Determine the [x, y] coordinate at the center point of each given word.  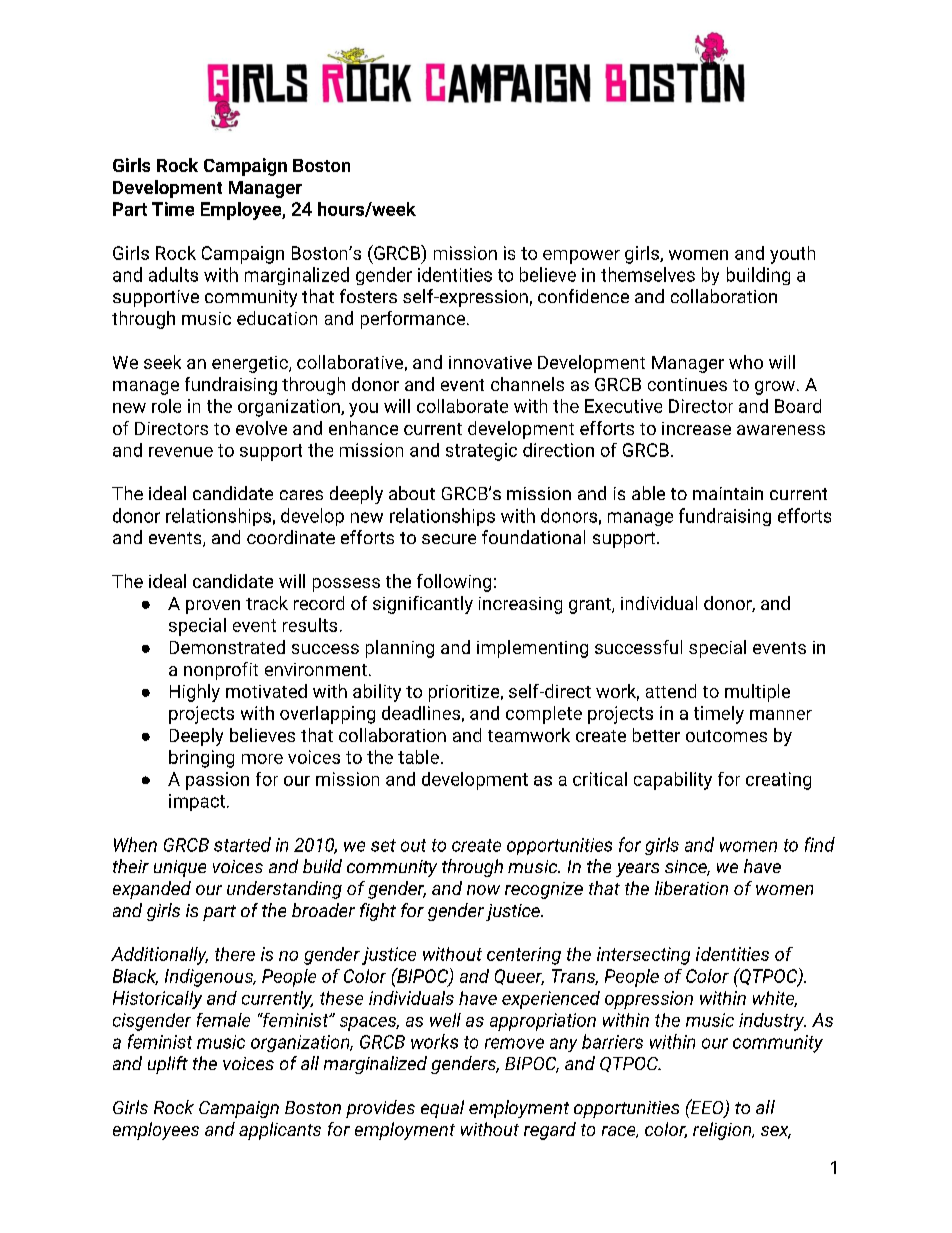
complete [544, 715]
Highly [195, 693]
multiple [757, 693]
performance [413, 320]
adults [173, 274]
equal [442, 1109]
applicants [280, 1131]
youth [792, 255]
